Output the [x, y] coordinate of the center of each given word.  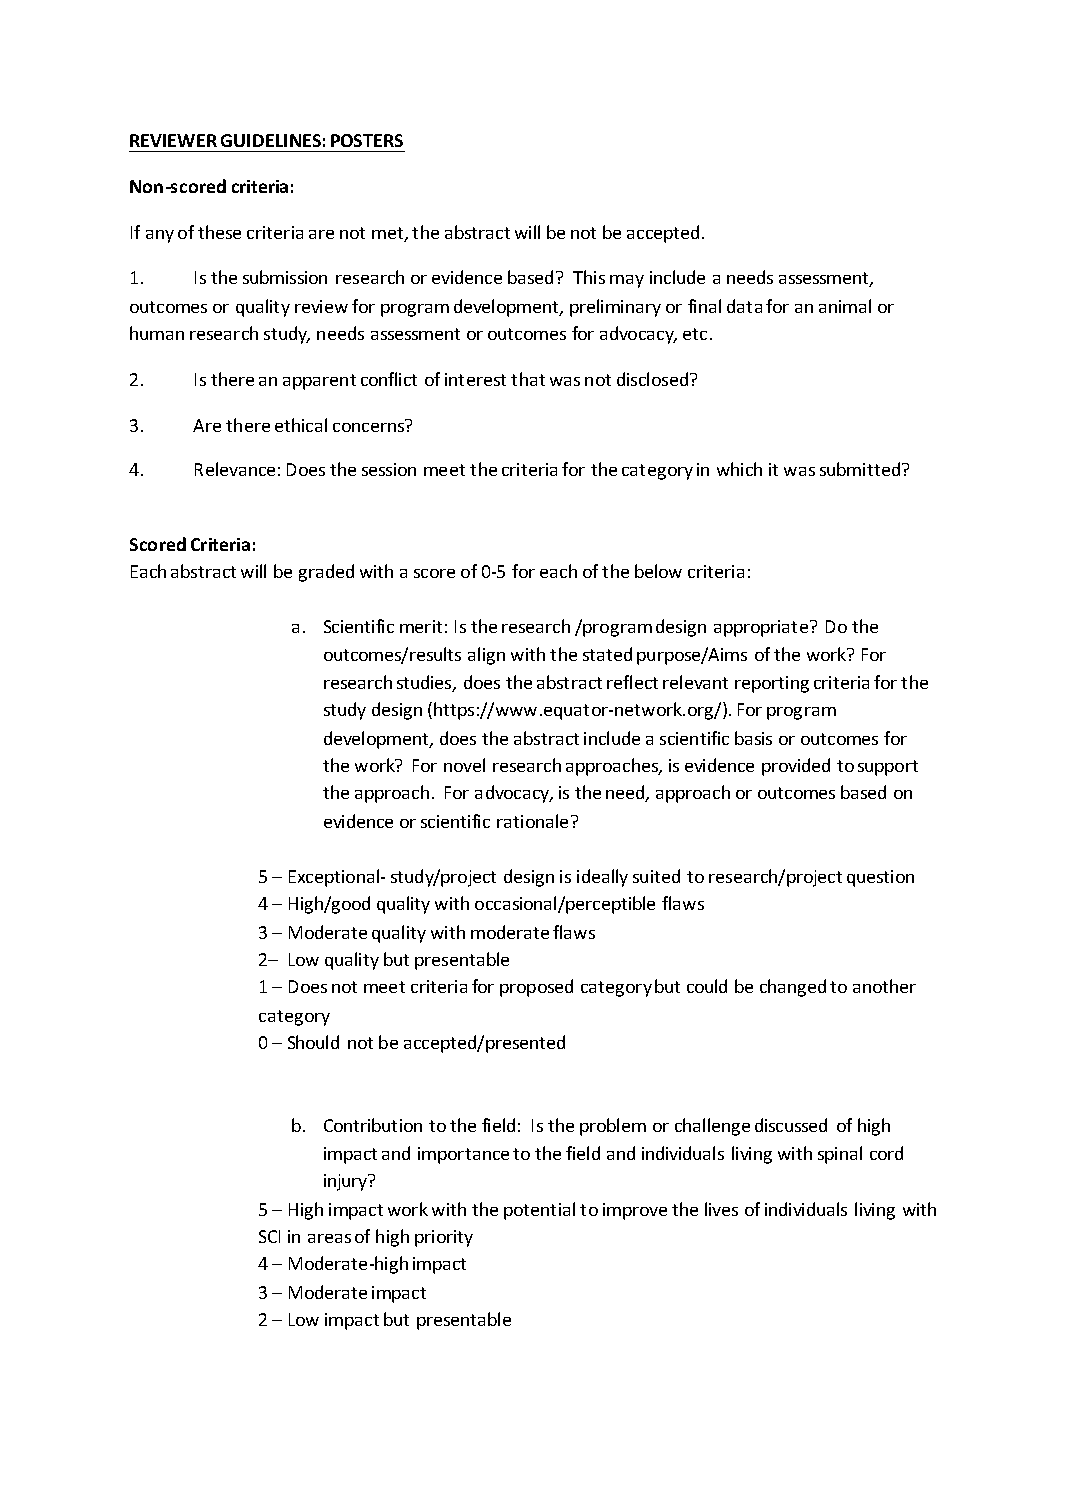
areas [329, 1238]
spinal [840, 1155]
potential [539, 1211]
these [219, 232]
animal [845, 306]
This [589, 277]
